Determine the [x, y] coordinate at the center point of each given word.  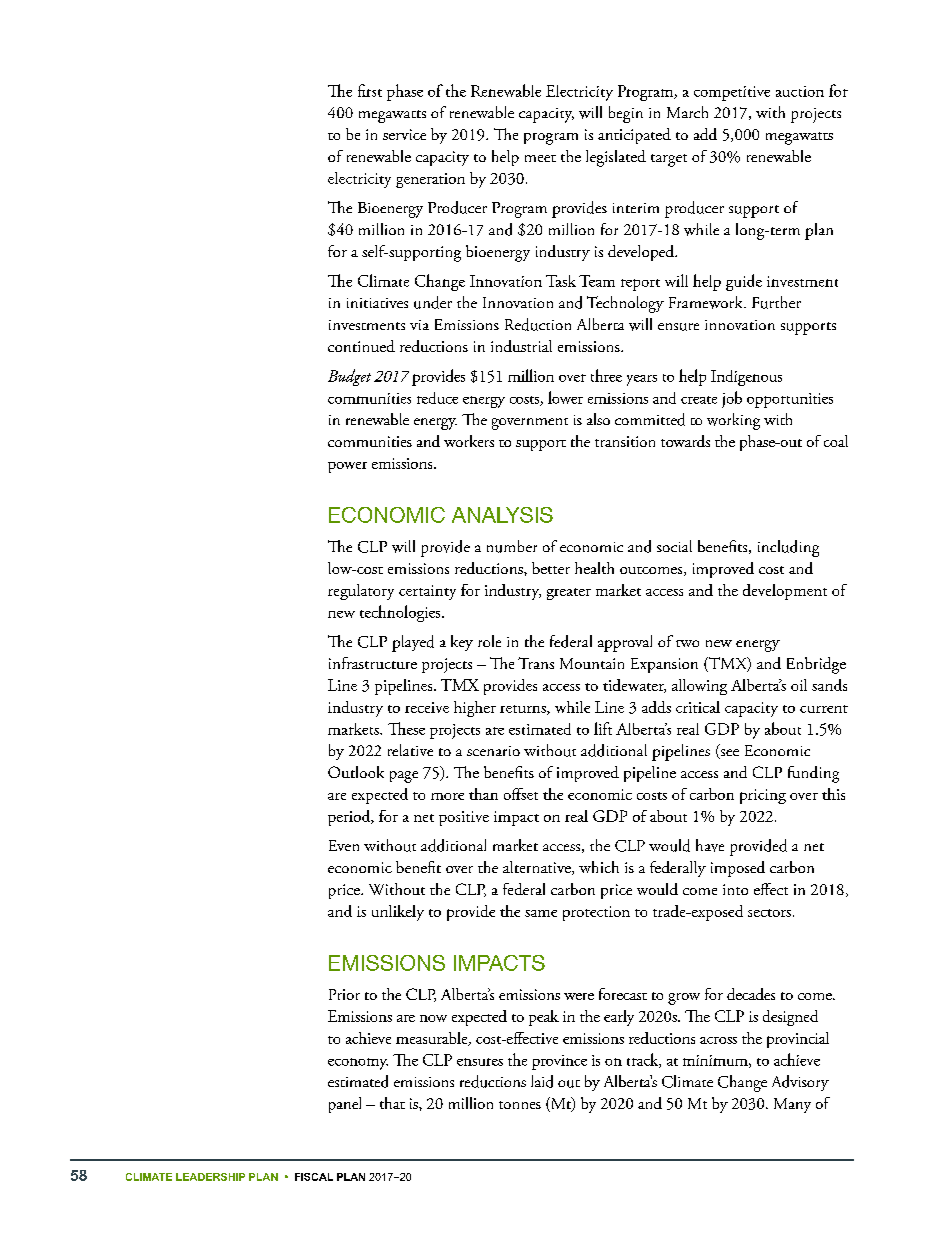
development [785, 592]
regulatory [361, 592]
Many [792, 1105]
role [489, 641]
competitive [732, 93]
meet [540, 158]
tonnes [520, 1105]
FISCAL [314, 1177]
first [370, 90]
